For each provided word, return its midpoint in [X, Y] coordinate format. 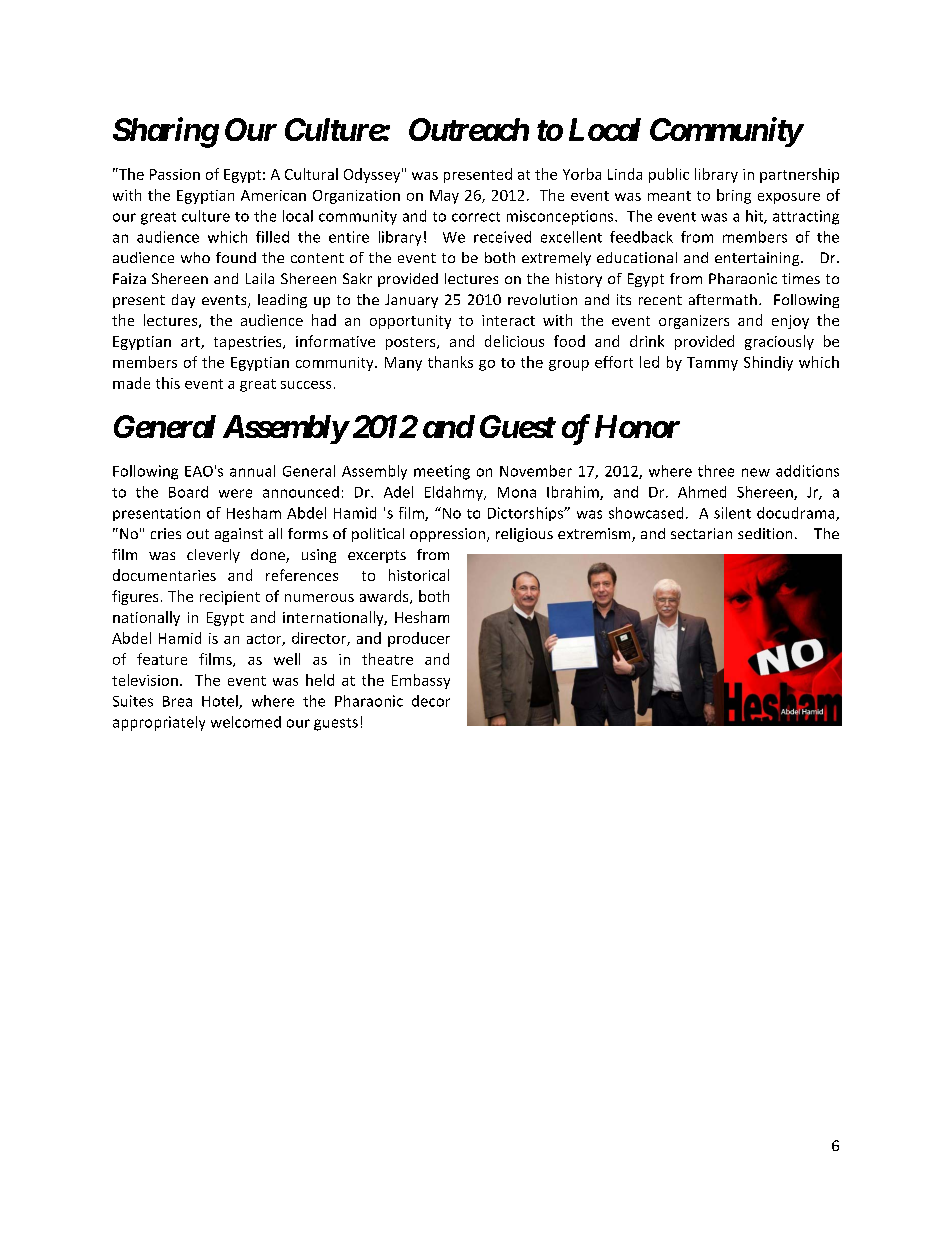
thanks [450, 362]
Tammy [712, 364]
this [168, 383]
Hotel [221, 702]
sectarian [701, 533]
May [444, 197]
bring [734, 196]
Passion [175, 174]
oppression [447, 535]
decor [431, 701]
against [239, 535]
